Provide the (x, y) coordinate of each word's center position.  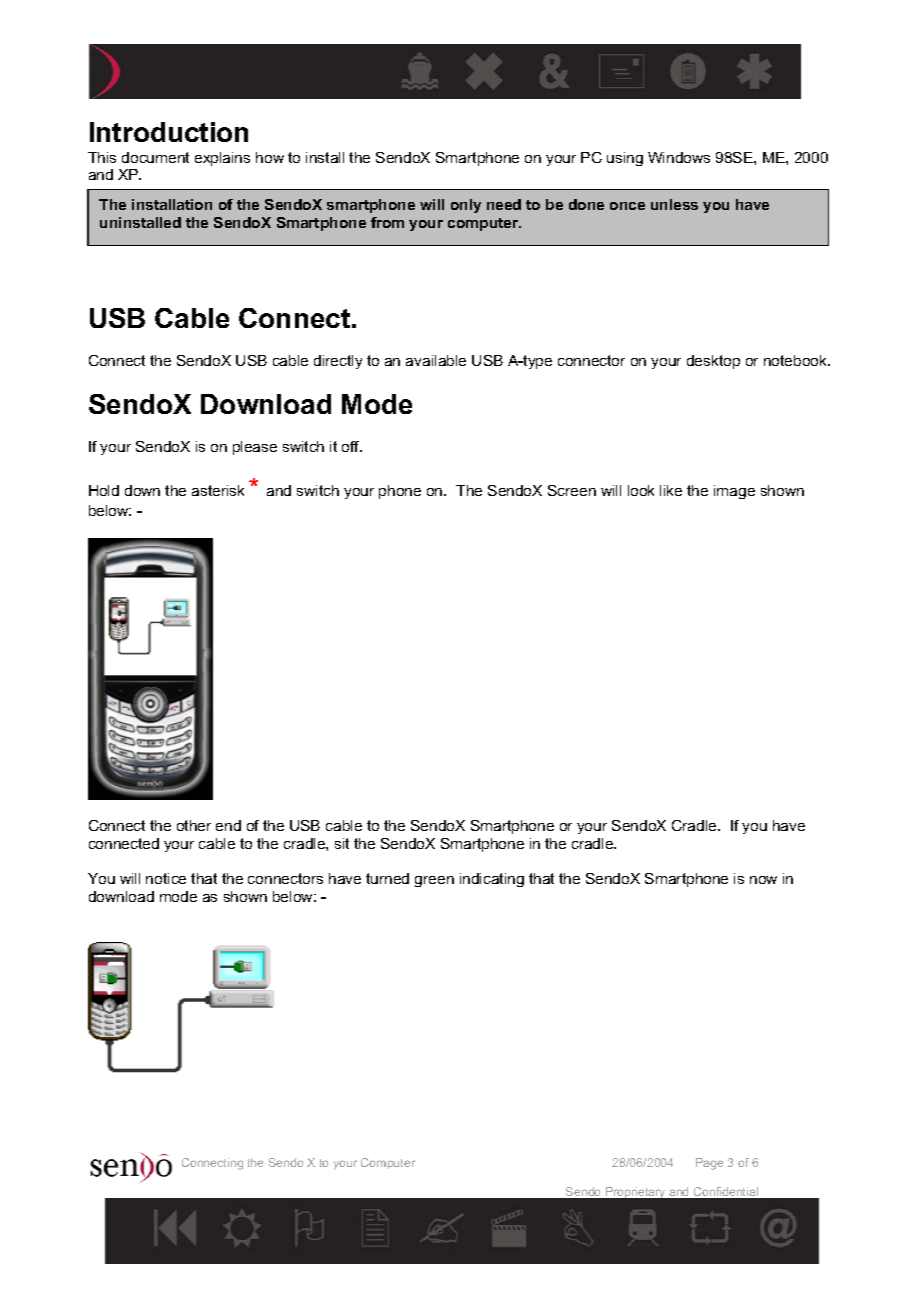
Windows (679, 157)
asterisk (218, 490)
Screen (572, 490)
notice (166, 878)
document (155, 157)
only (466, 206)
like (671, 490)
